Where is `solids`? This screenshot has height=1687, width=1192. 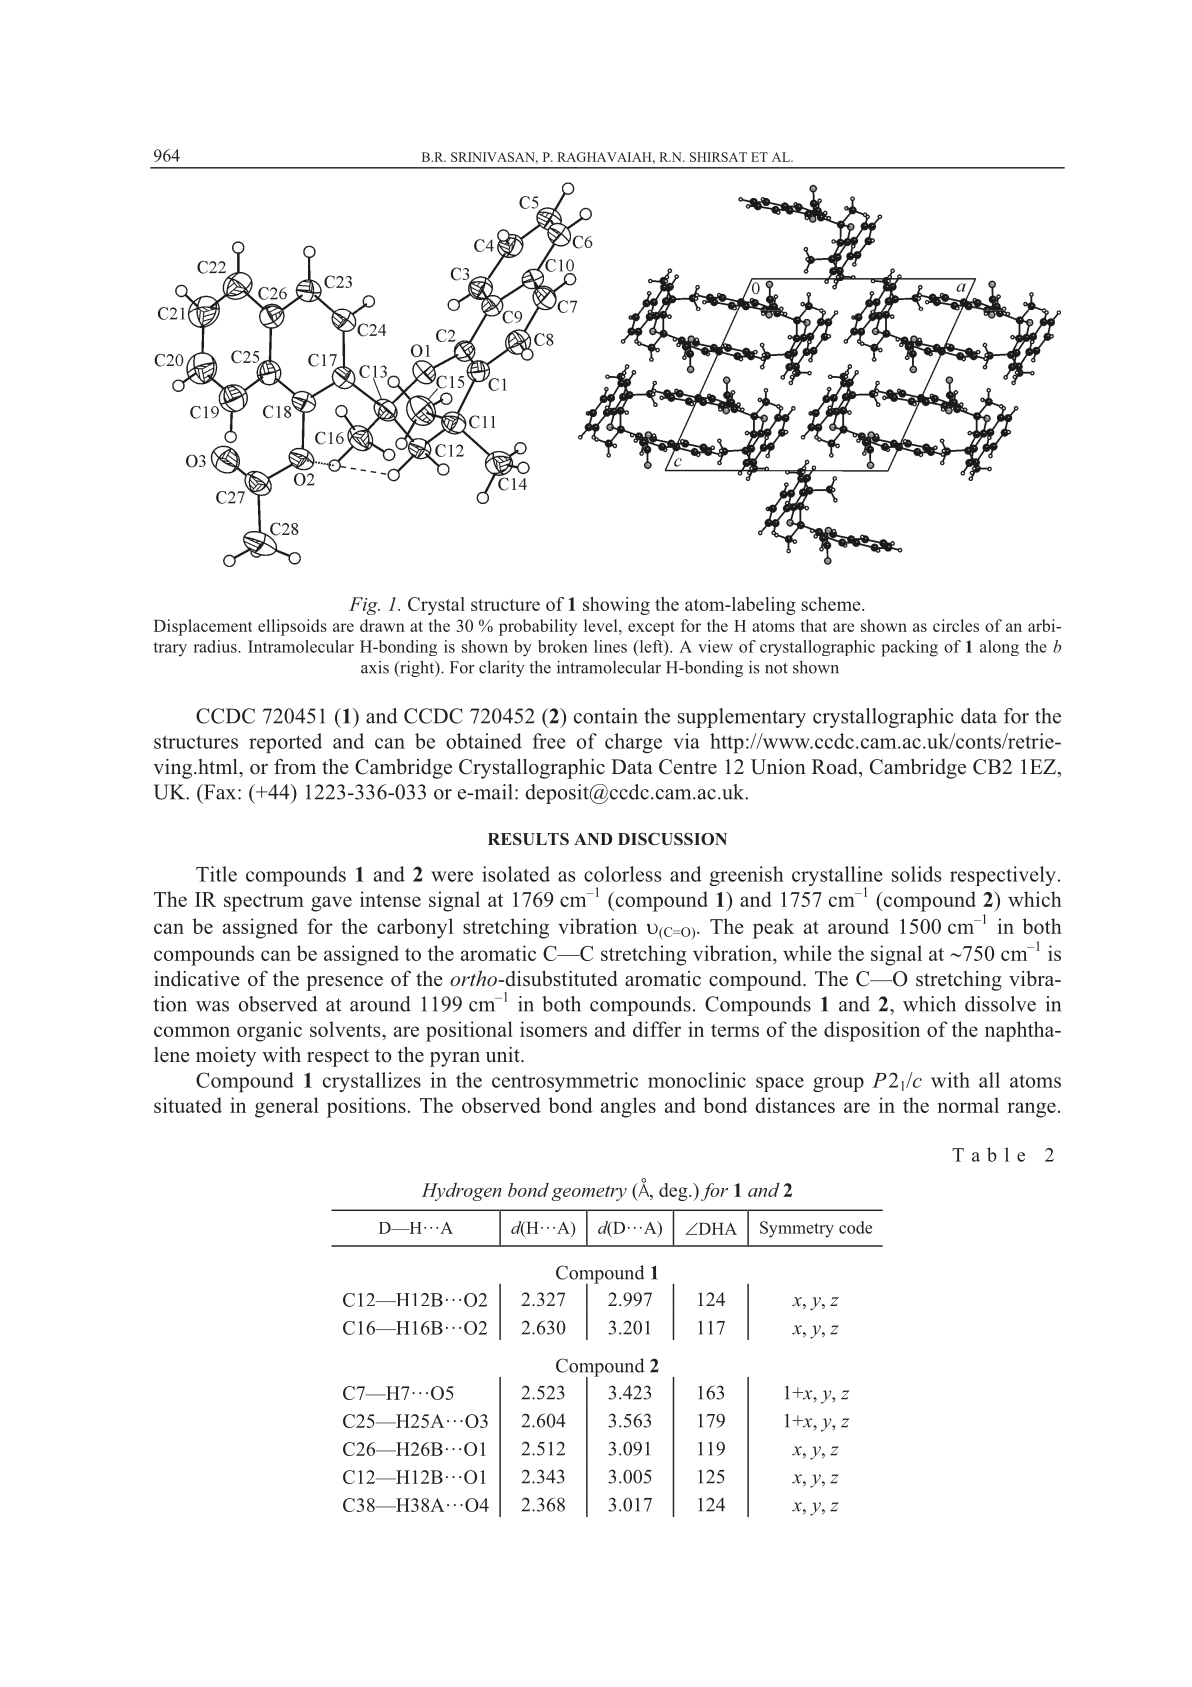 solids is located at coordinates (917, 874).
